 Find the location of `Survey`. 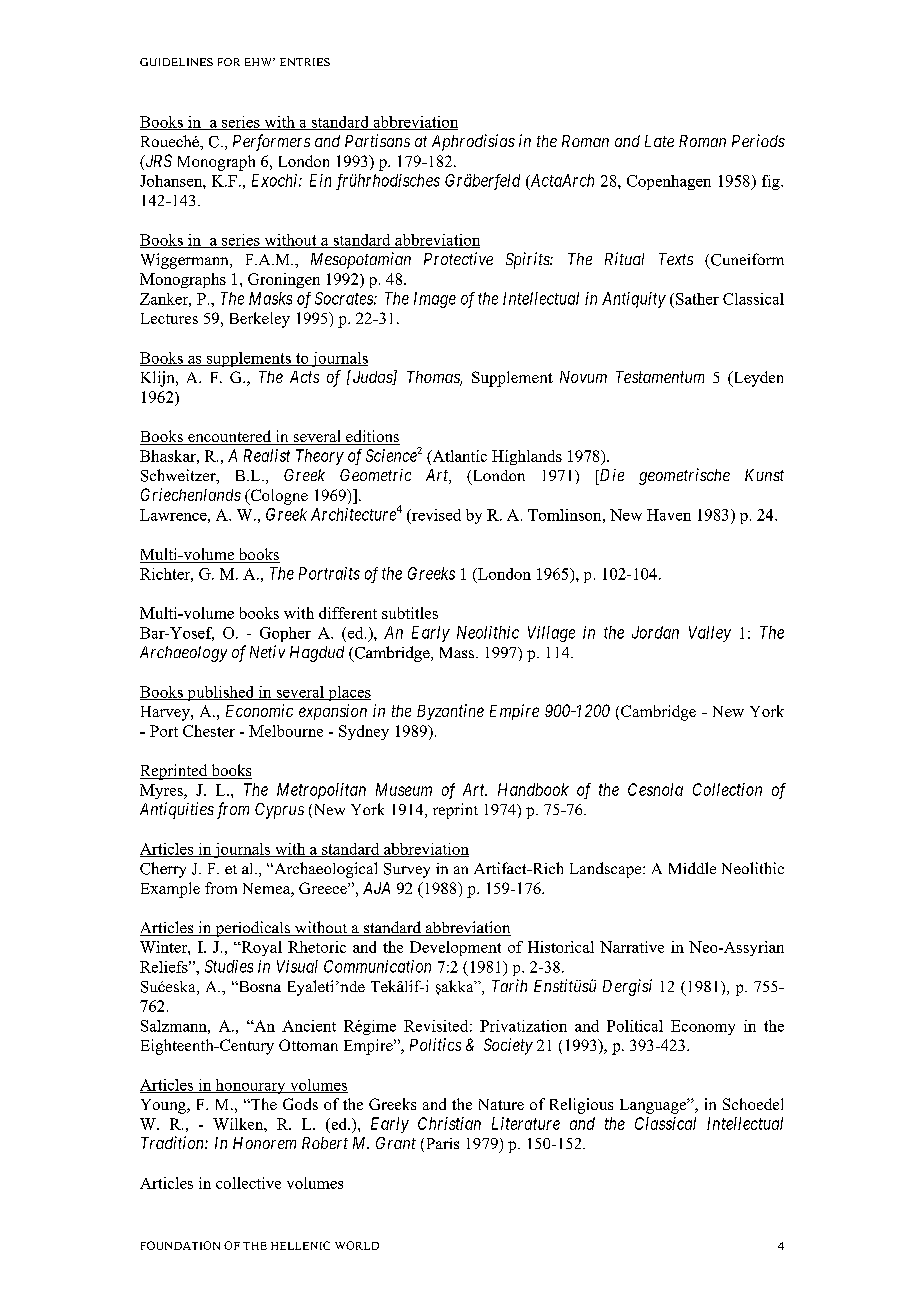

Survey is located at coordinates (407, 870).
